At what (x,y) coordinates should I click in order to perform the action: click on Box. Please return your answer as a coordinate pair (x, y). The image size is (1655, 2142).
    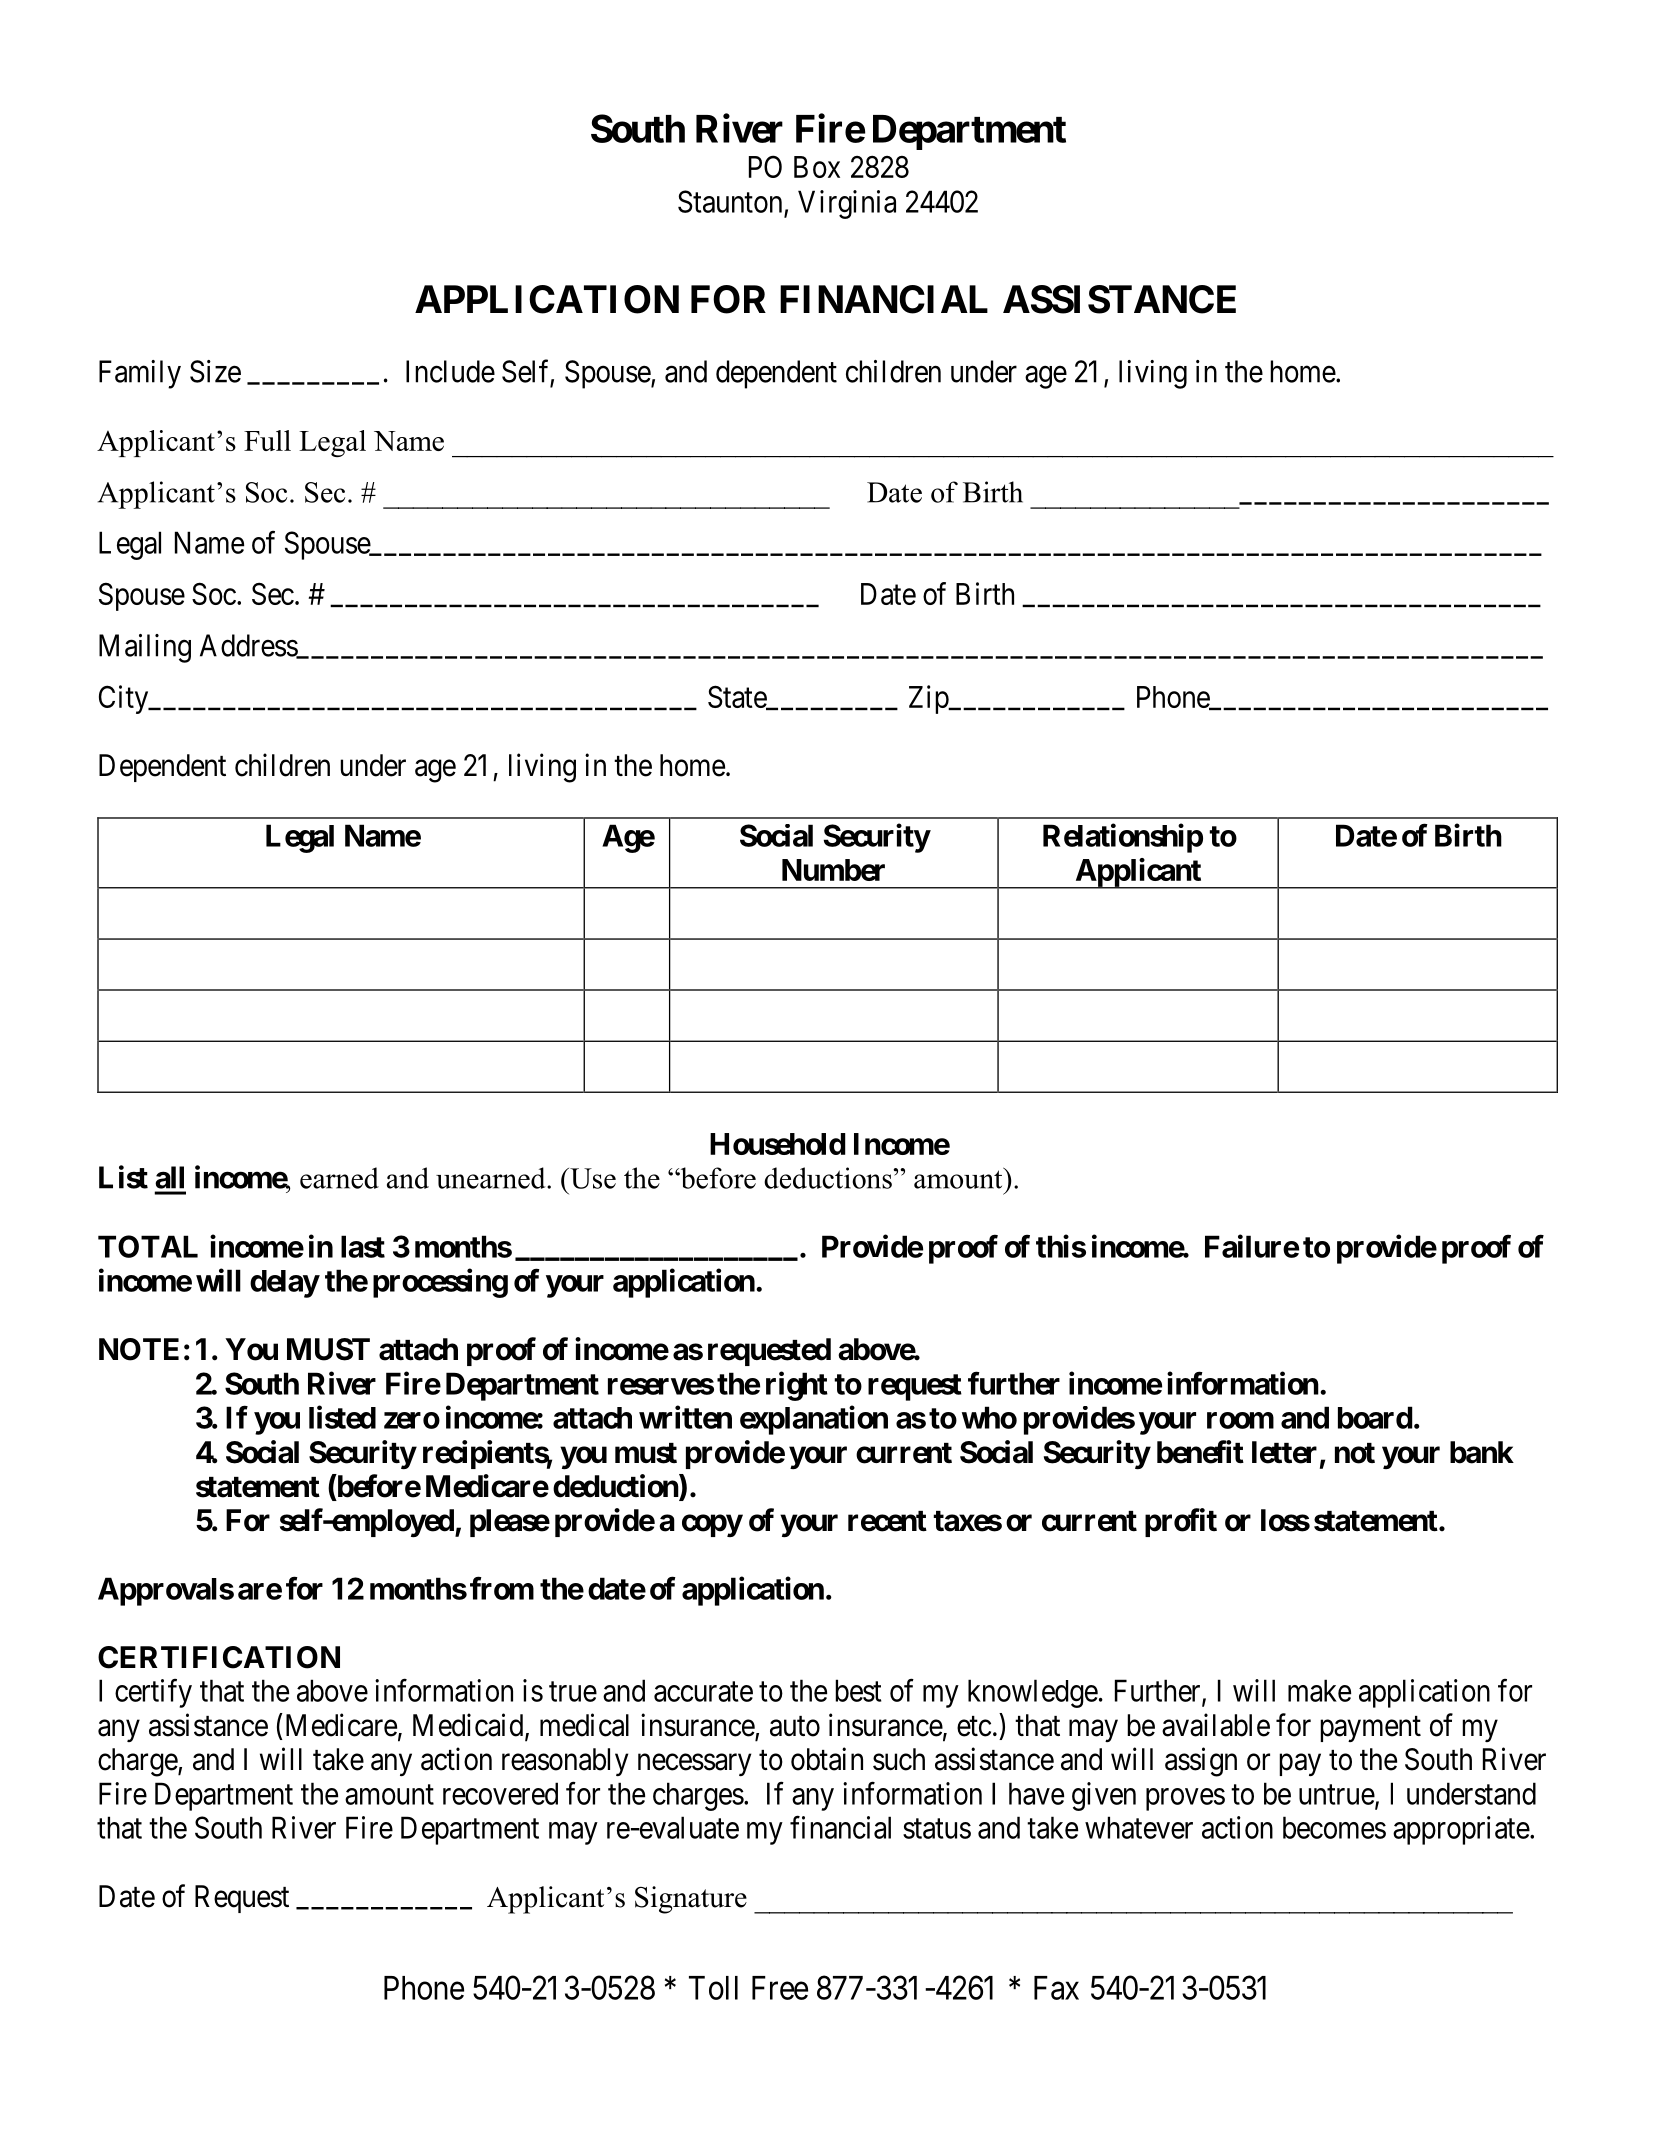
    Looking at the image, I should click on (817, 167).
